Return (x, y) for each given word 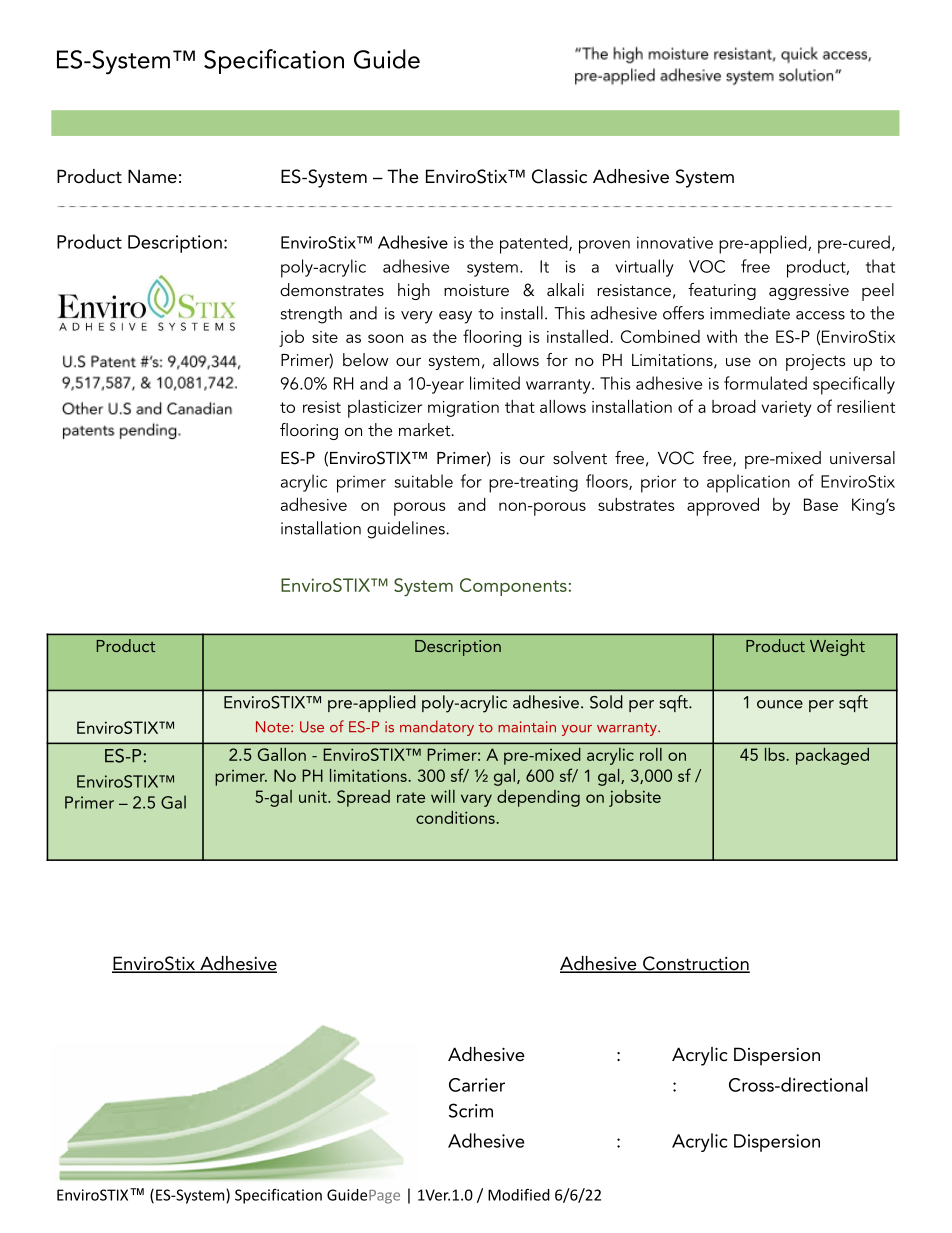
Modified (519, 1195)
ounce (780, 704)
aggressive (809, 292)
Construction (695, 964)
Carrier (477, 1085)
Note (274, 727)
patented (535, 244)
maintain (527, 727)
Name (152, 176)
